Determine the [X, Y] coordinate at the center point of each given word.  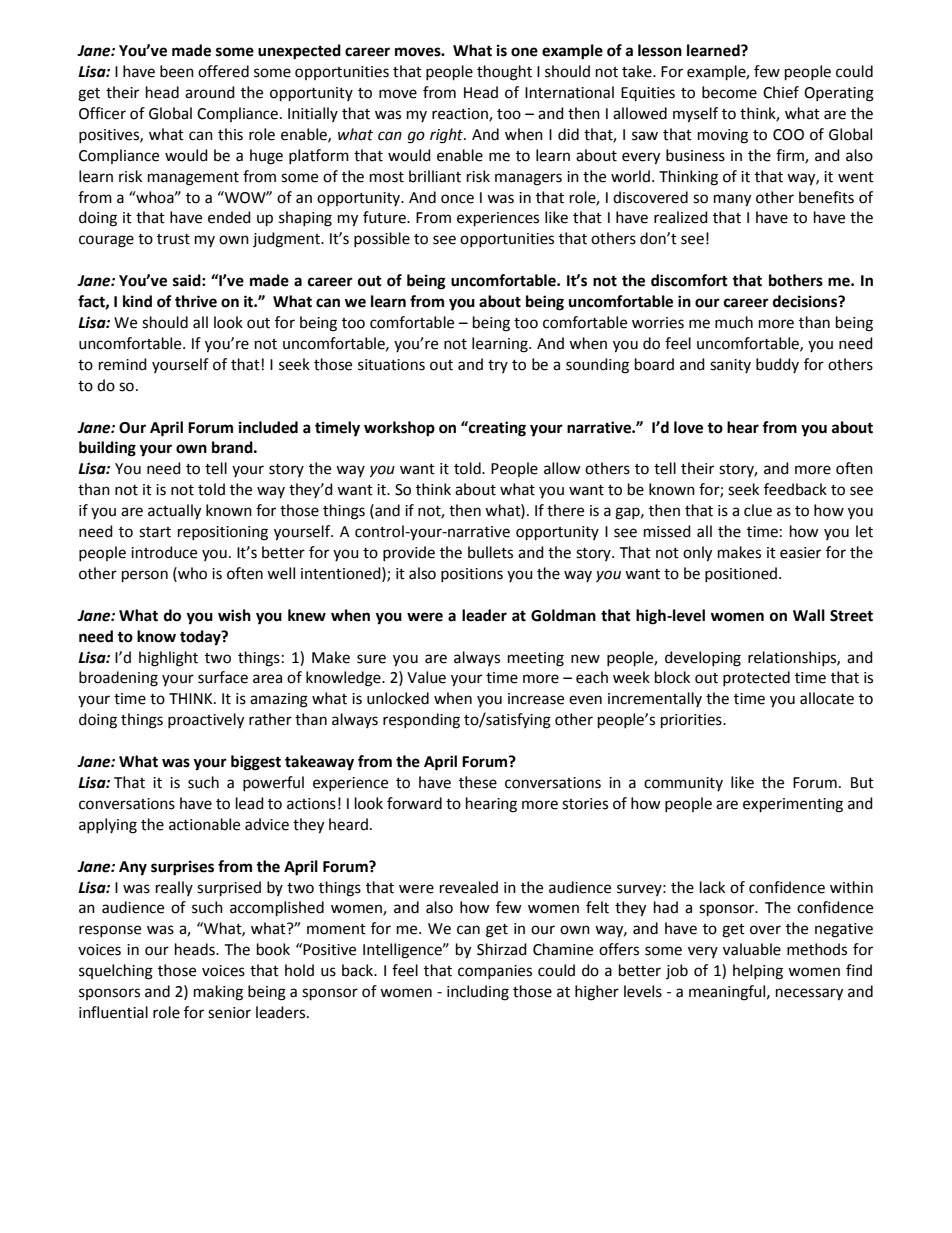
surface [223, 677]
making [218, 993]
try [498, 366]
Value [426, 677]
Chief [781, 92]
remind [123, 364]
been [177, 71]
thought [504, 73]
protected [756, 678]
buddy [777, 365]
